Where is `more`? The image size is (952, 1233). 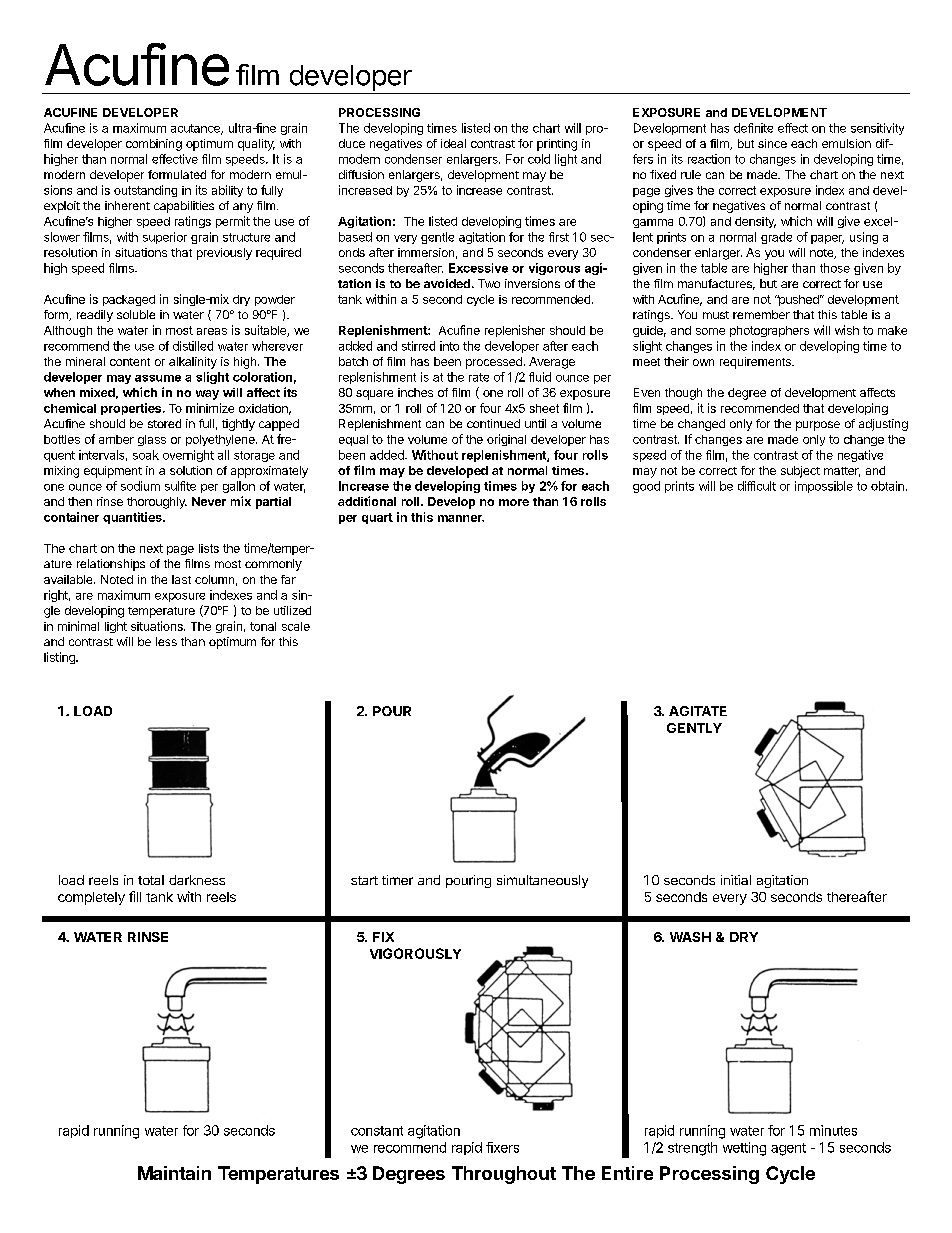 more is located at coordinates (514, 502).
